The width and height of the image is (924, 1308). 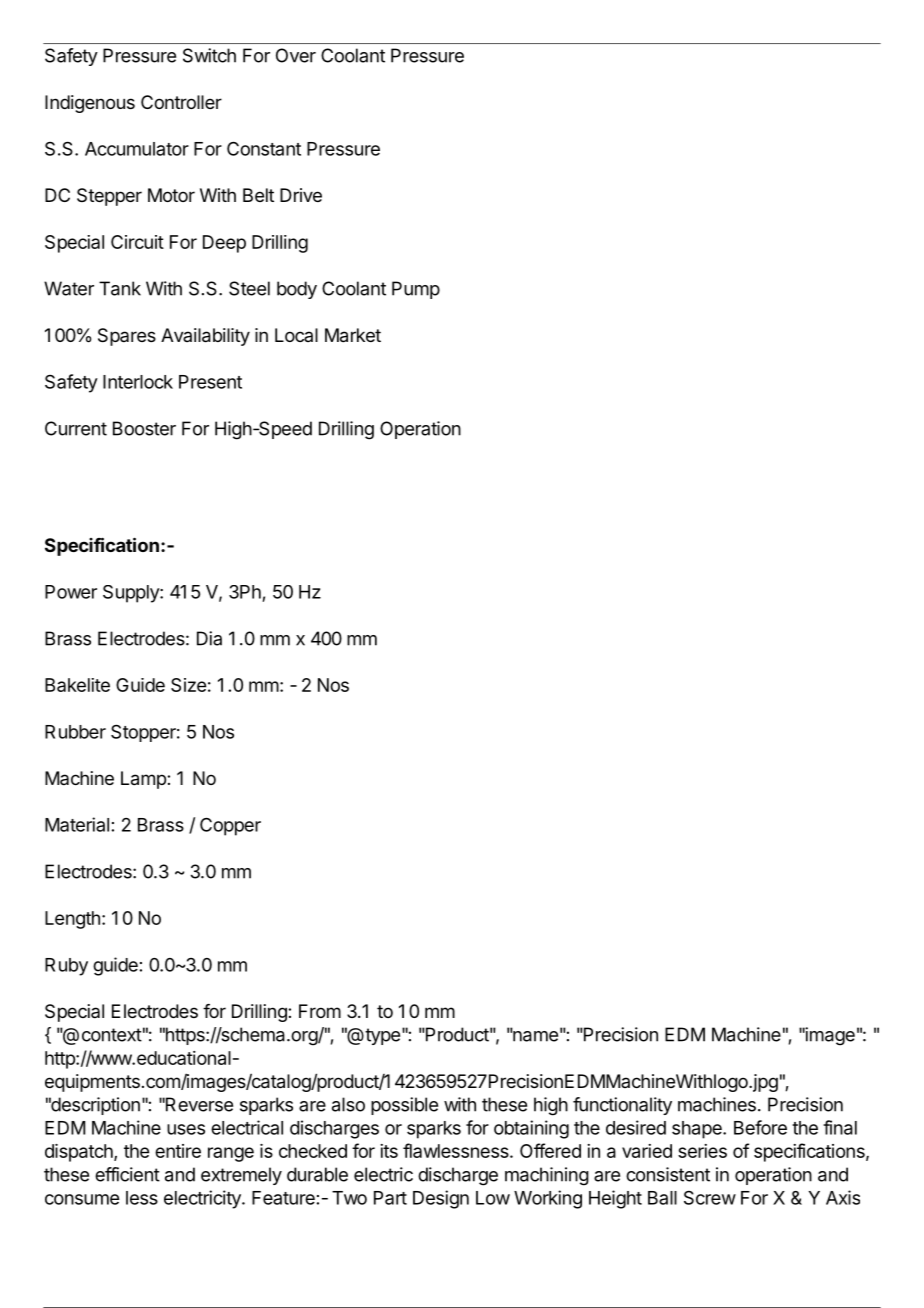 What do you see at coordinates (320, 1011) in the image?
I see `From` at bounding box center [320, 1011].
